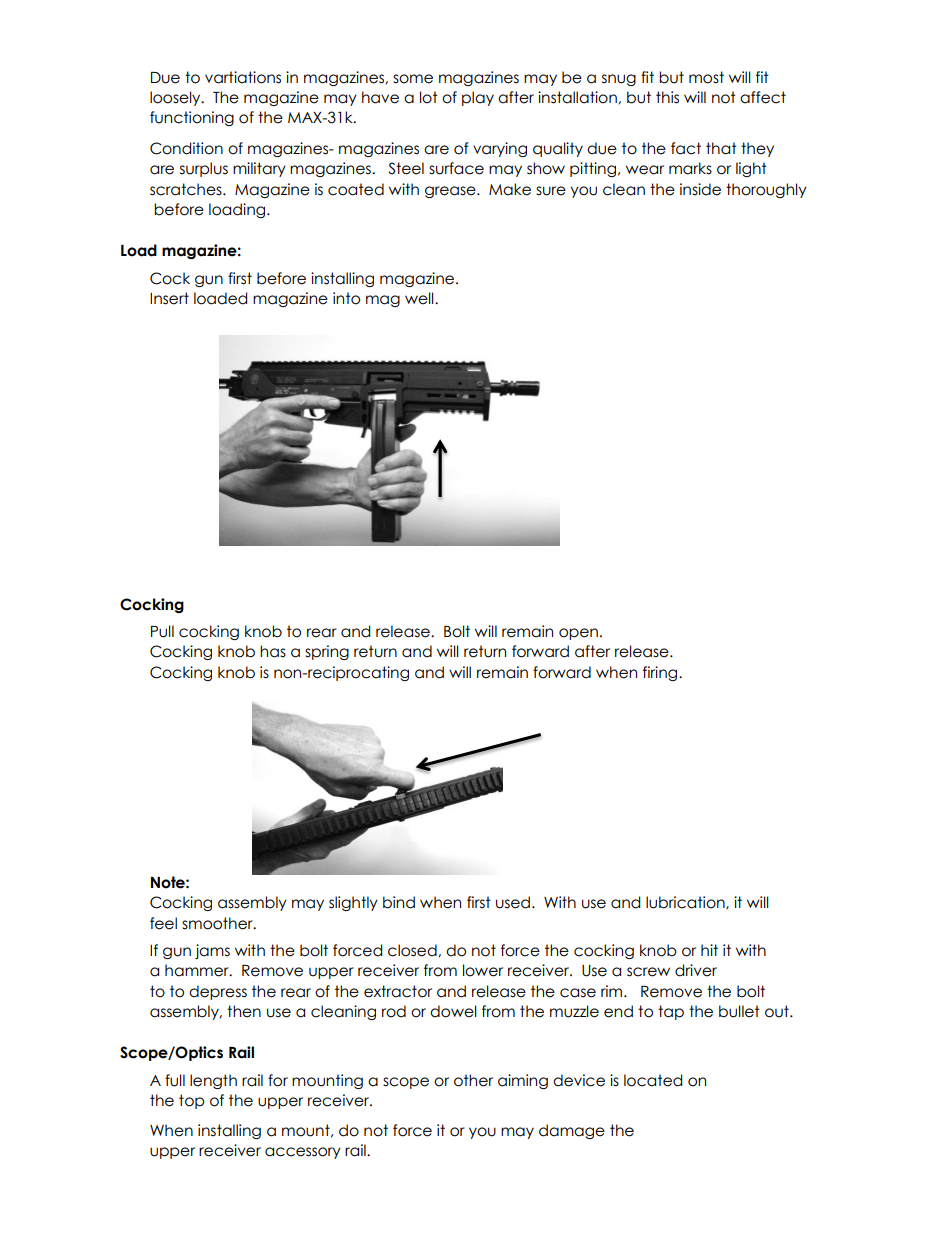 Image resolution: width=952 pixels, height=1233 pixels. Describe the element at coordinates (273, 651) in the document. I see `has` at that location.
